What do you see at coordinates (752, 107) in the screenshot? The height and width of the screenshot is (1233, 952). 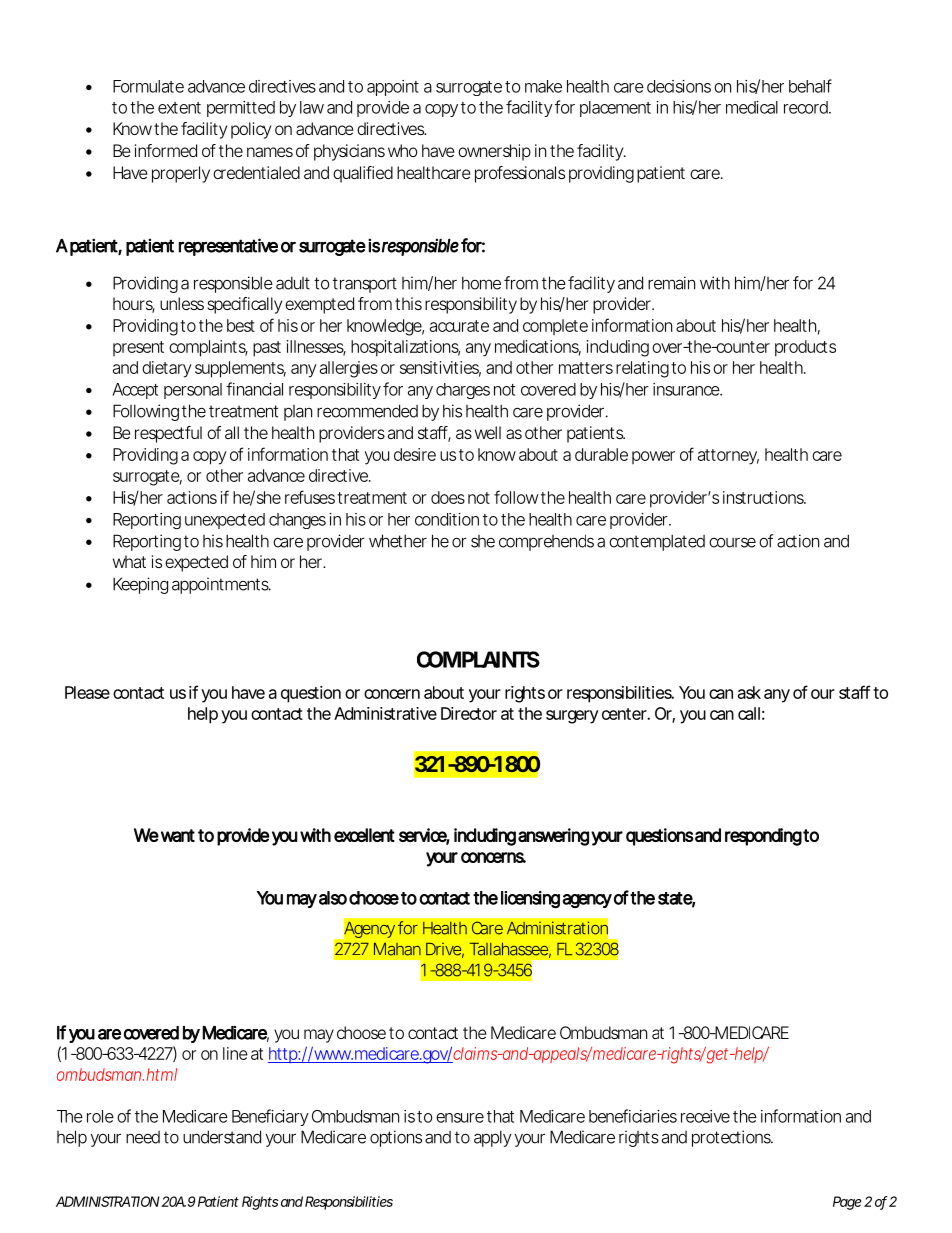 I see `medical` at bounding box center [752, 107].
